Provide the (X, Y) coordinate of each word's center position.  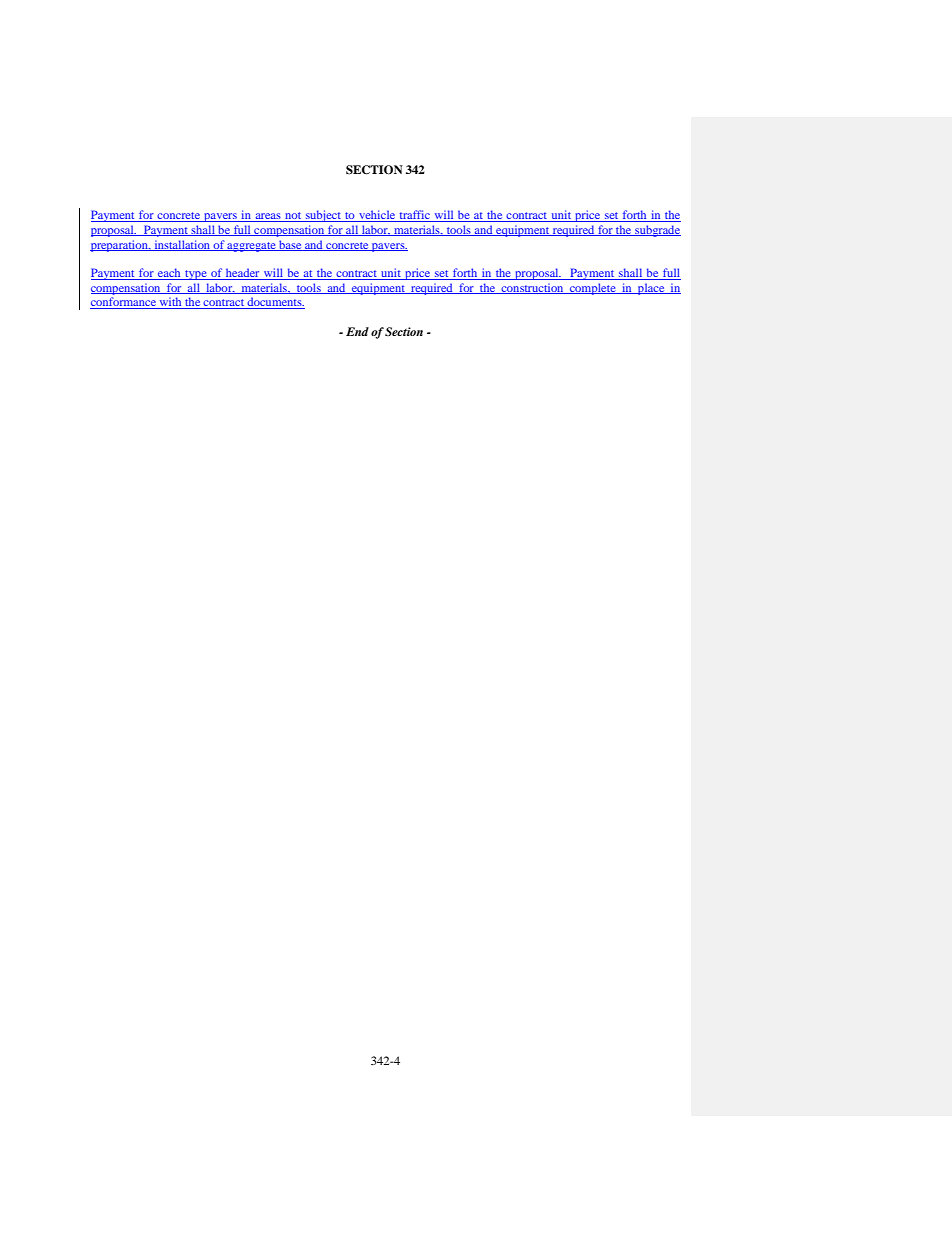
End (357, 331)
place (651, 289)
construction (532, 288)
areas (268, 217)
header (243, 274)
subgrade (657, 231)
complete (593, 289)
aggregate (252, 247)
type (196, 275)
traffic (414, 216)
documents (275, 303)
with (171, 303)
